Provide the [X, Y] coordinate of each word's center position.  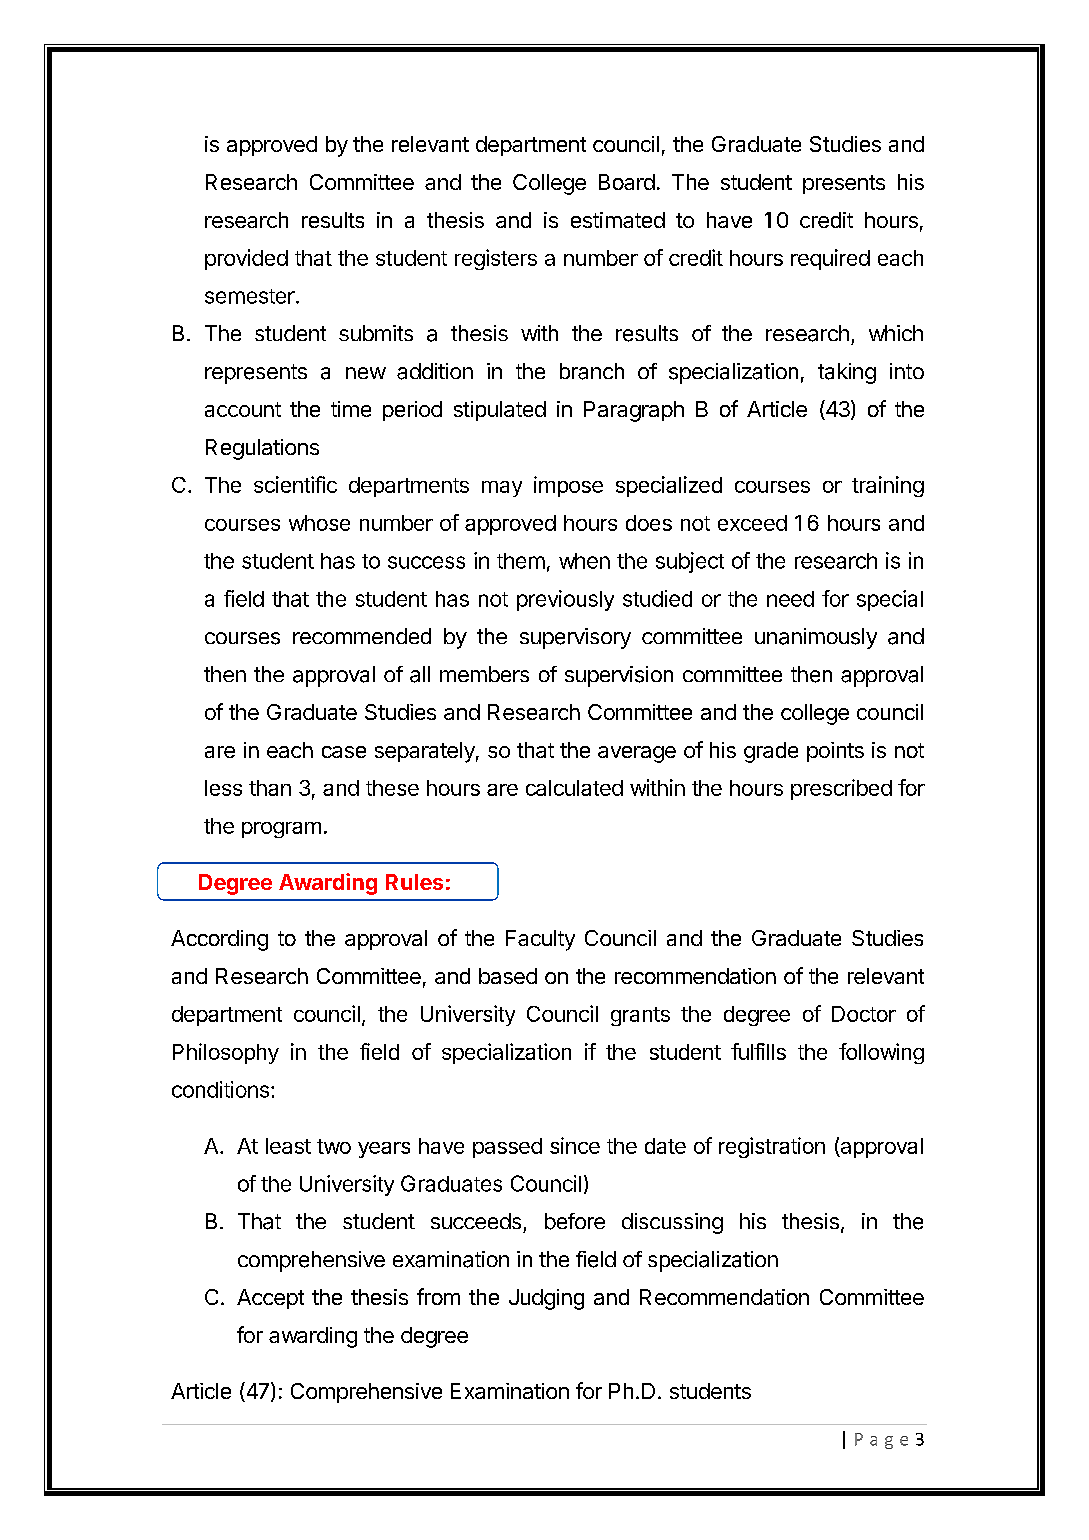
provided [246, 259]
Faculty [540, 940]
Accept [270, 1299]
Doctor [864, 1014]
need [790, 599]
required [830, 259]
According [219, 940]
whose [319, 523]
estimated [618, 220]
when [584, 561]
